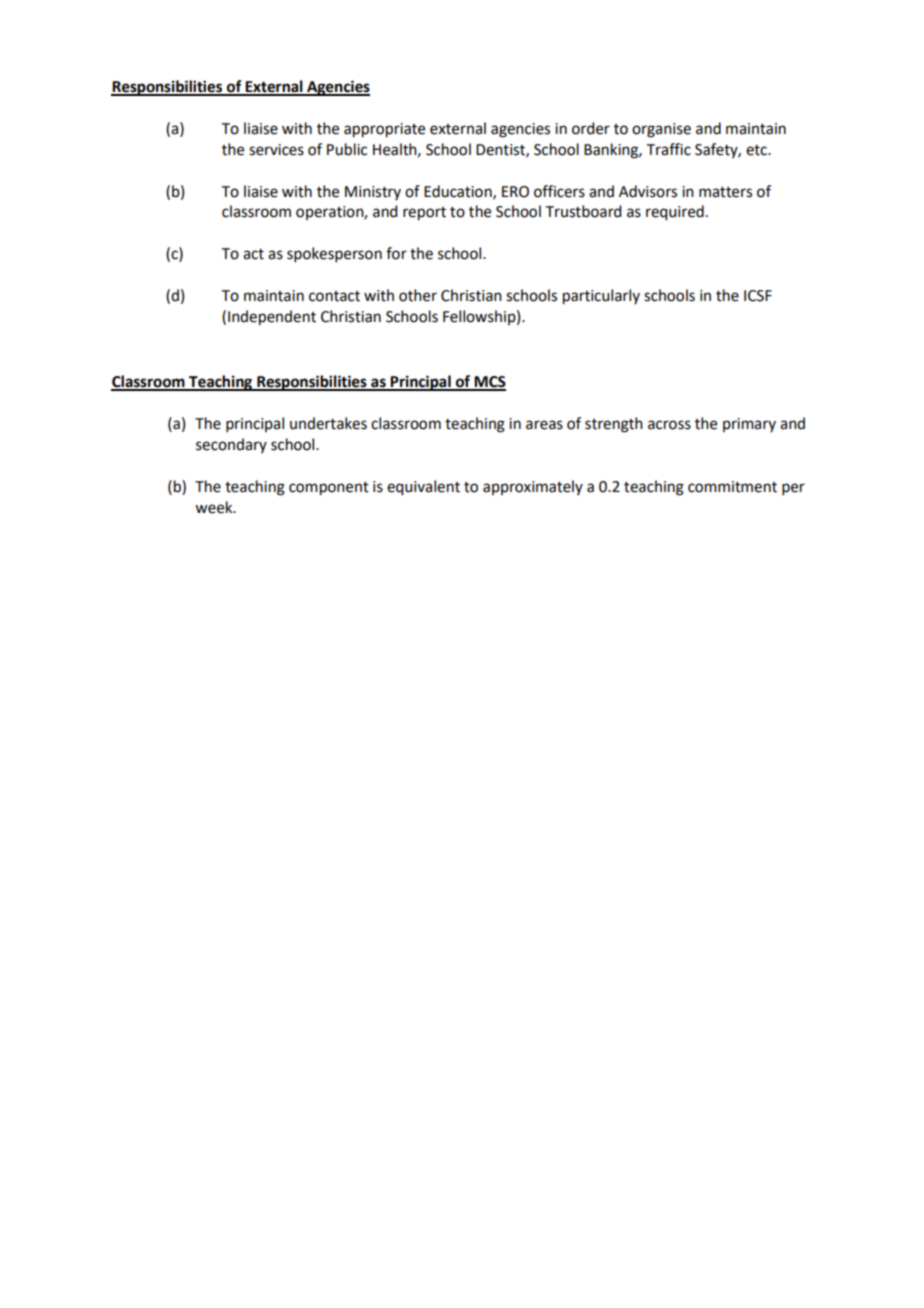 This screenshot has height=1308, width=924. I want to click on services, so click(276, 150).
